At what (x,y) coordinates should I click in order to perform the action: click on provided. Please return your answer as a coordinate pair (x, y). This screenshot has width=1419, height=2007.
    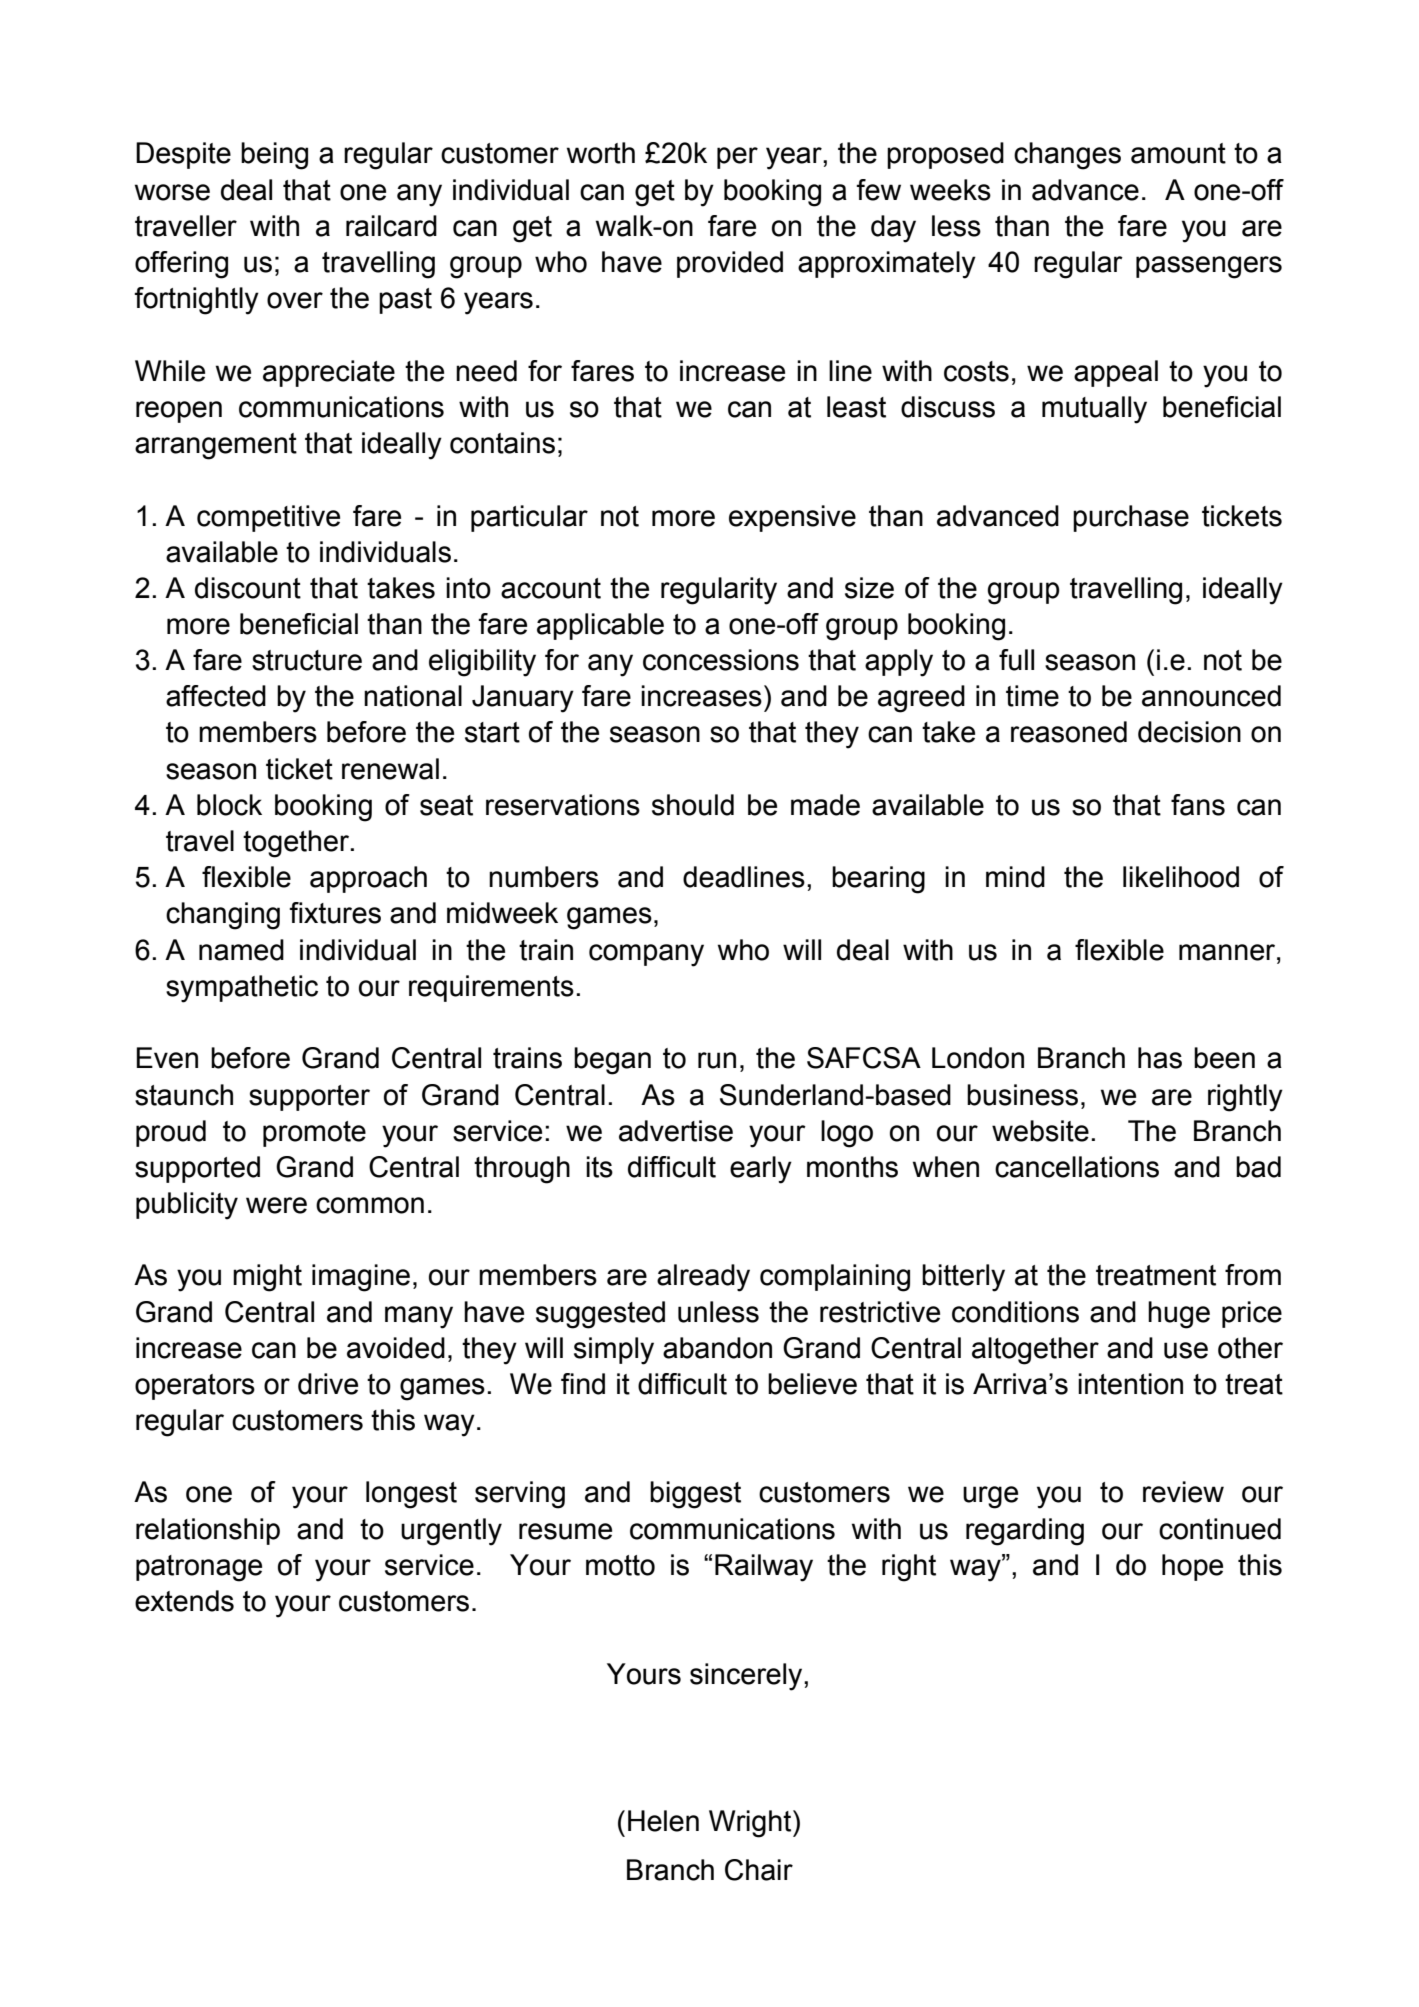
    Looking at the image, I should click on (730, 264).
